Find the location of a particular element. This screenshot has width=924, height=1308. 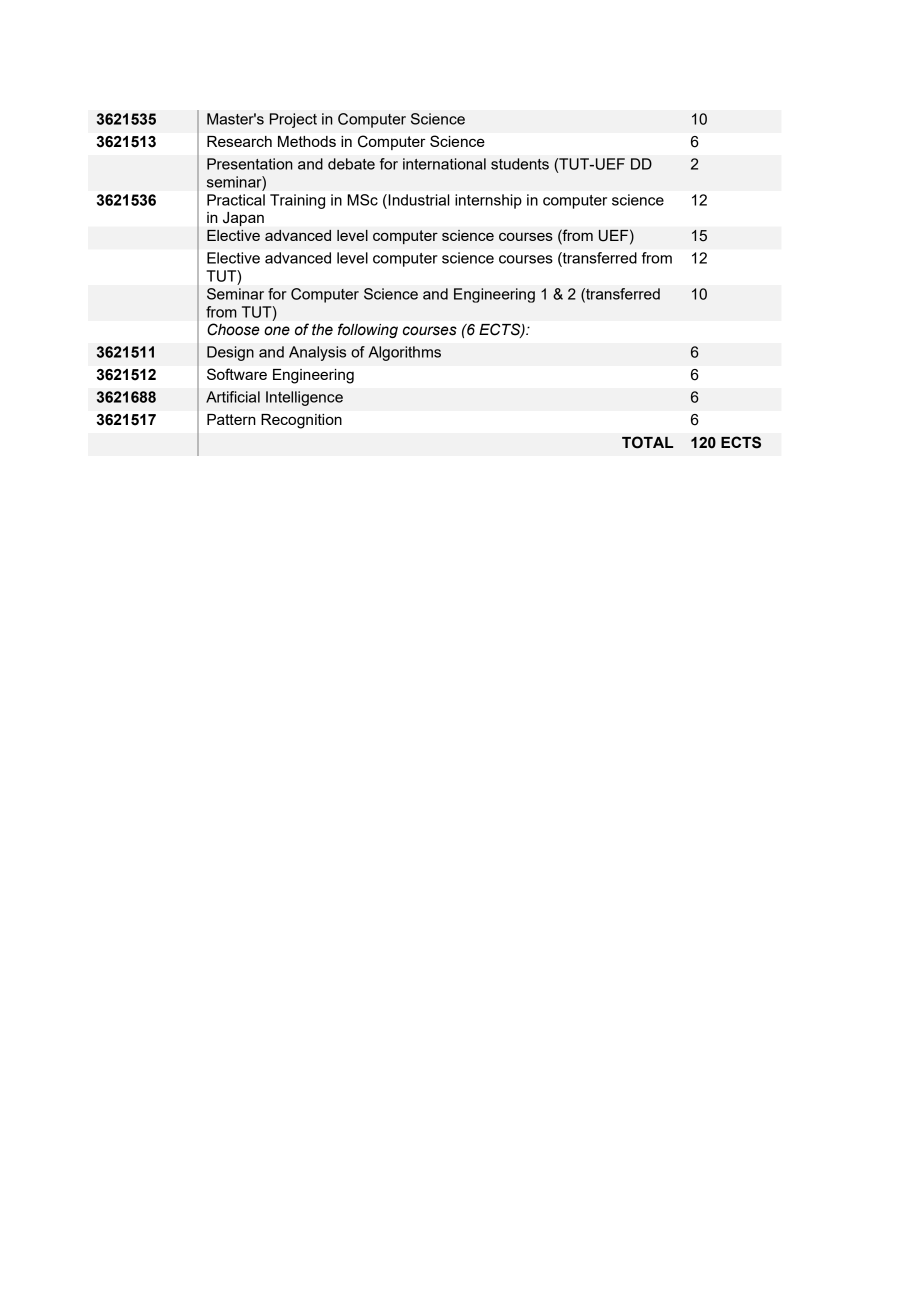

Project is located at coordinates (293, 120).
